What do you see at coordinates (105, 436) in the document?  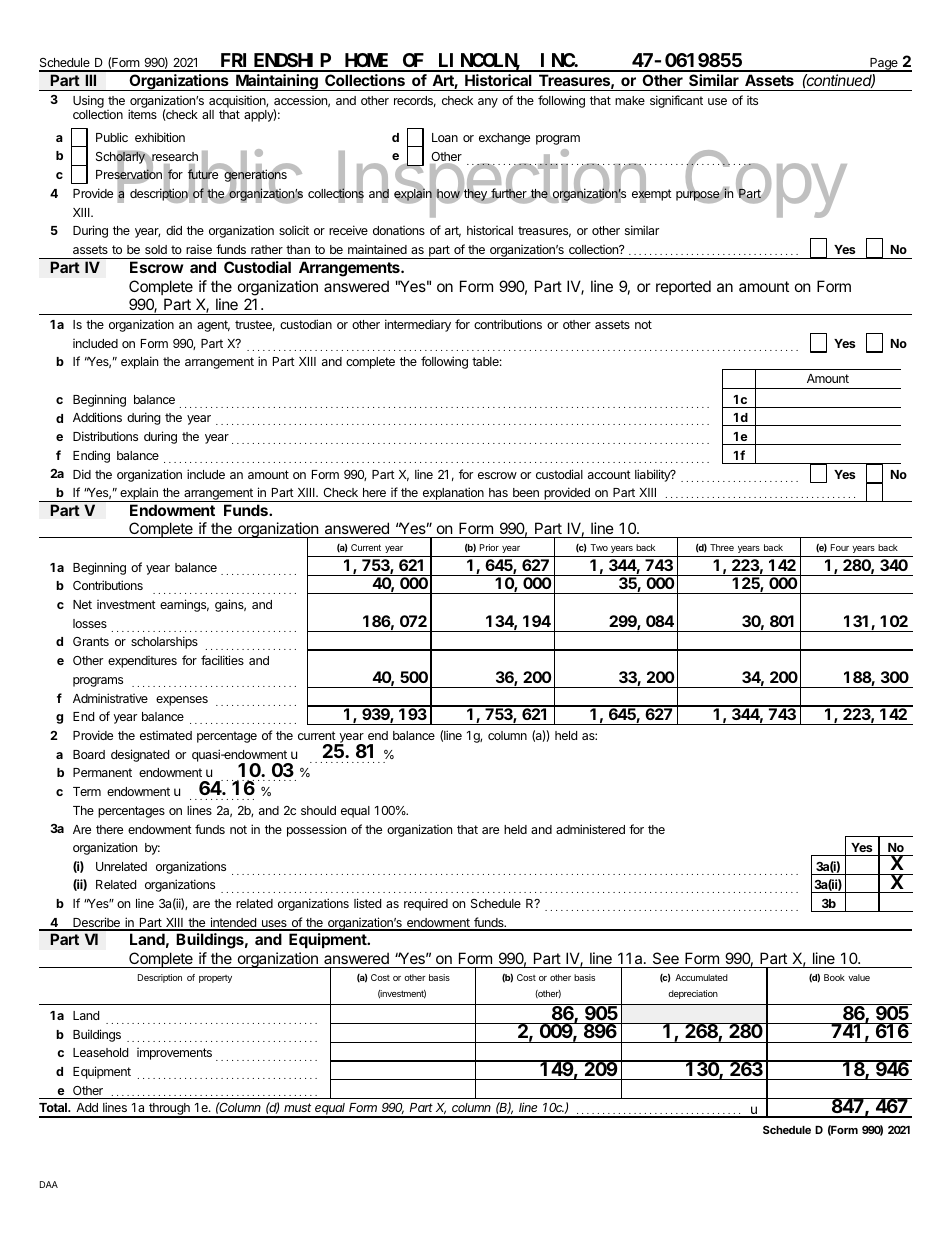 I see `Distributions` at bounding box center [105, 436].
